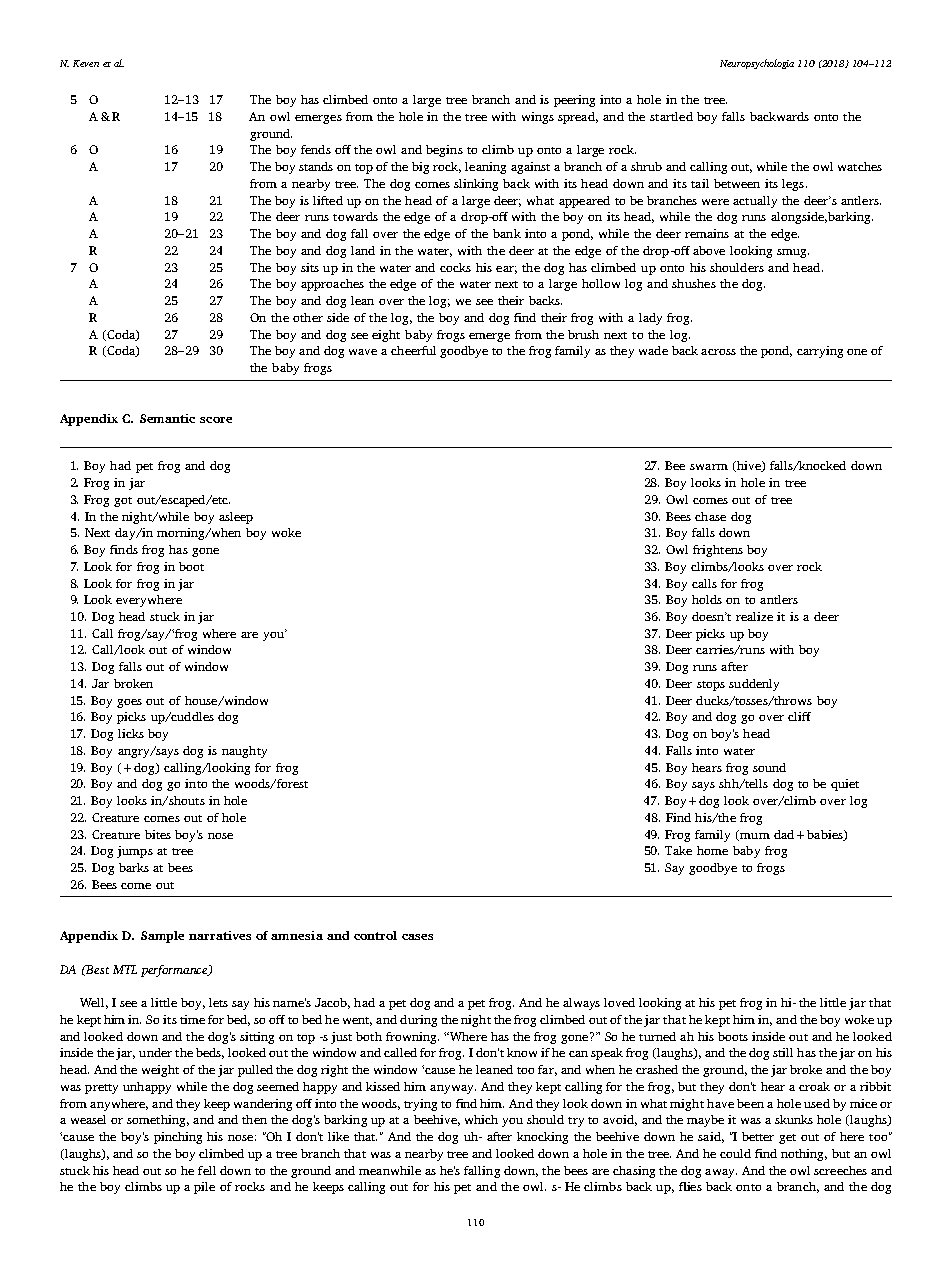  Describe the element at coordinates (134, 867) in the document. I see `barks` at that location.
